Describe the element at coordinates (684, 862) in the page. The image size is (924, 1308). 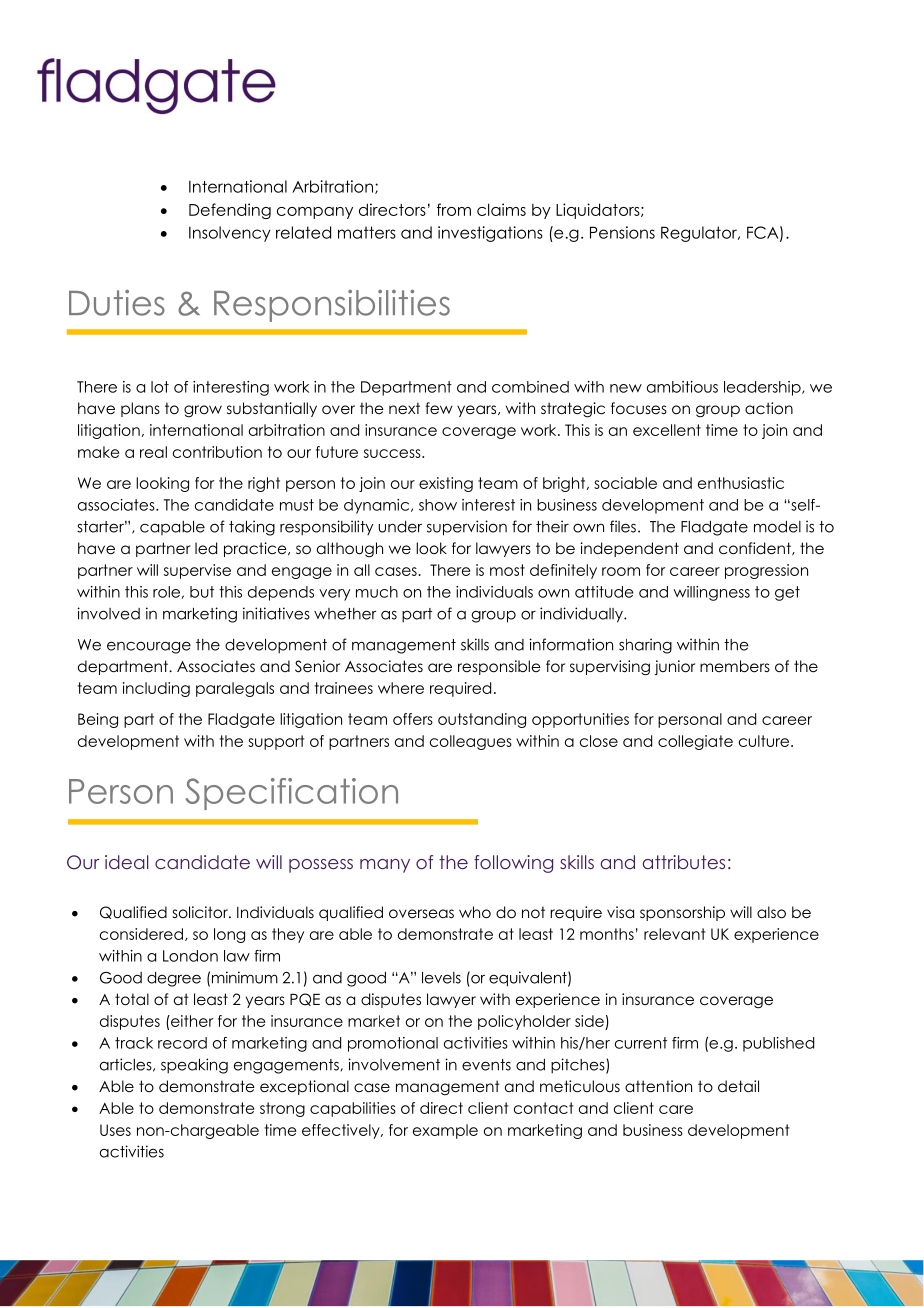
I see `attributes` at that location.
